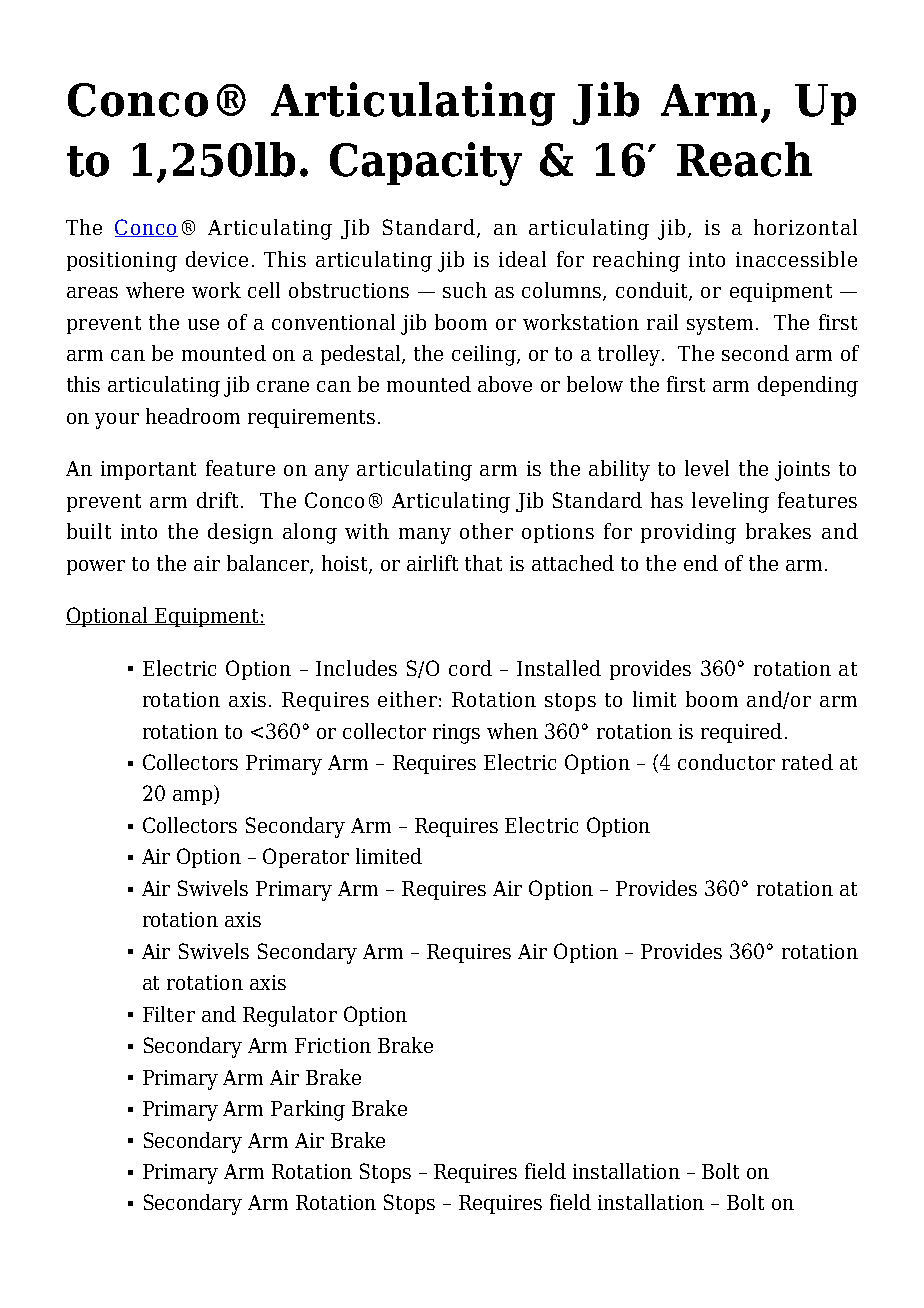  I want to click on Parking, so click(308, 1110).
